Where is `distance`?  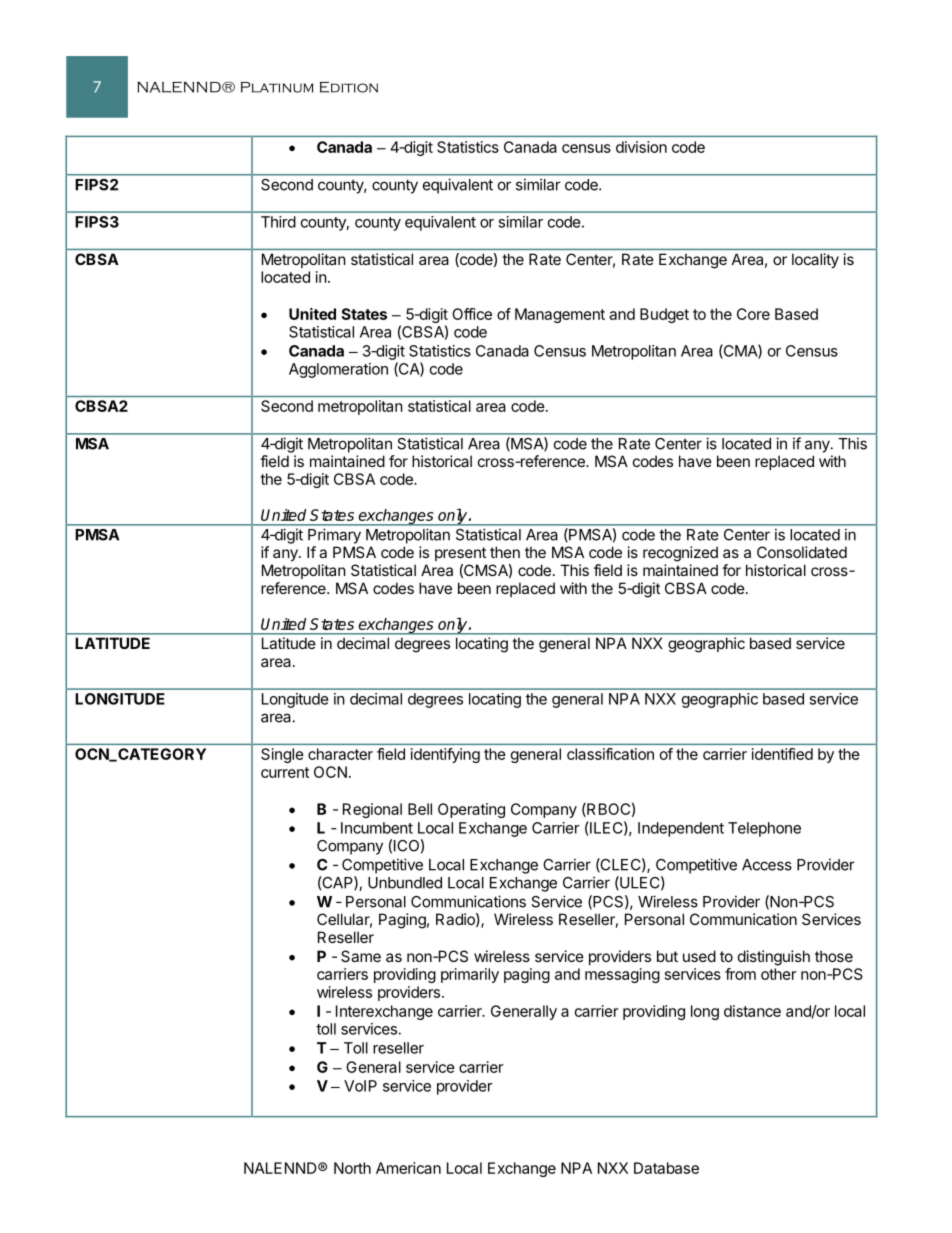 distance is located at coordinates (752, 1011).
